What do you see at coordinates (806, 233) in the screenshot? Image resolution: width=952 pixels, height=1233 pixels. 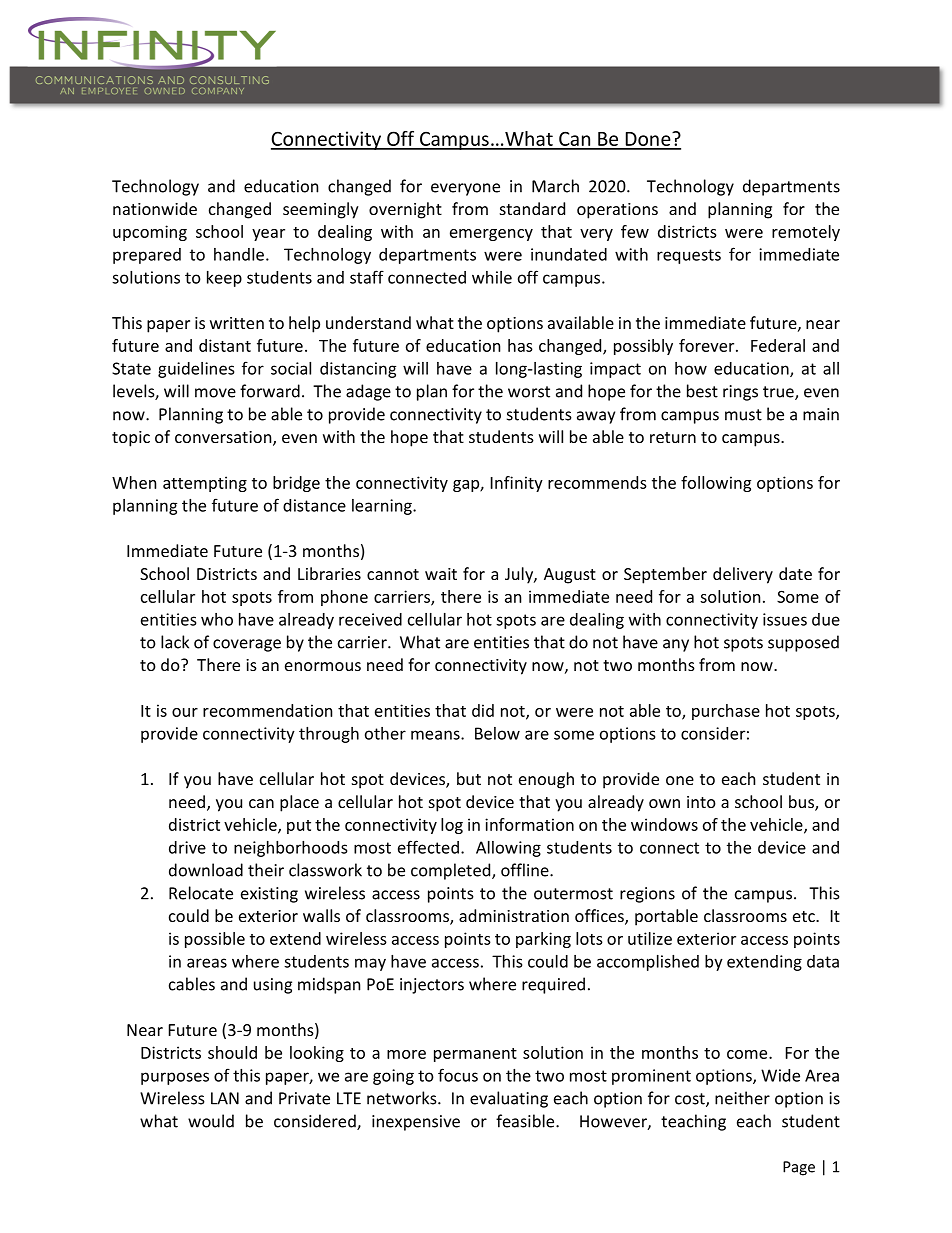 I see `remotely` at bounding box center [806, 233].
